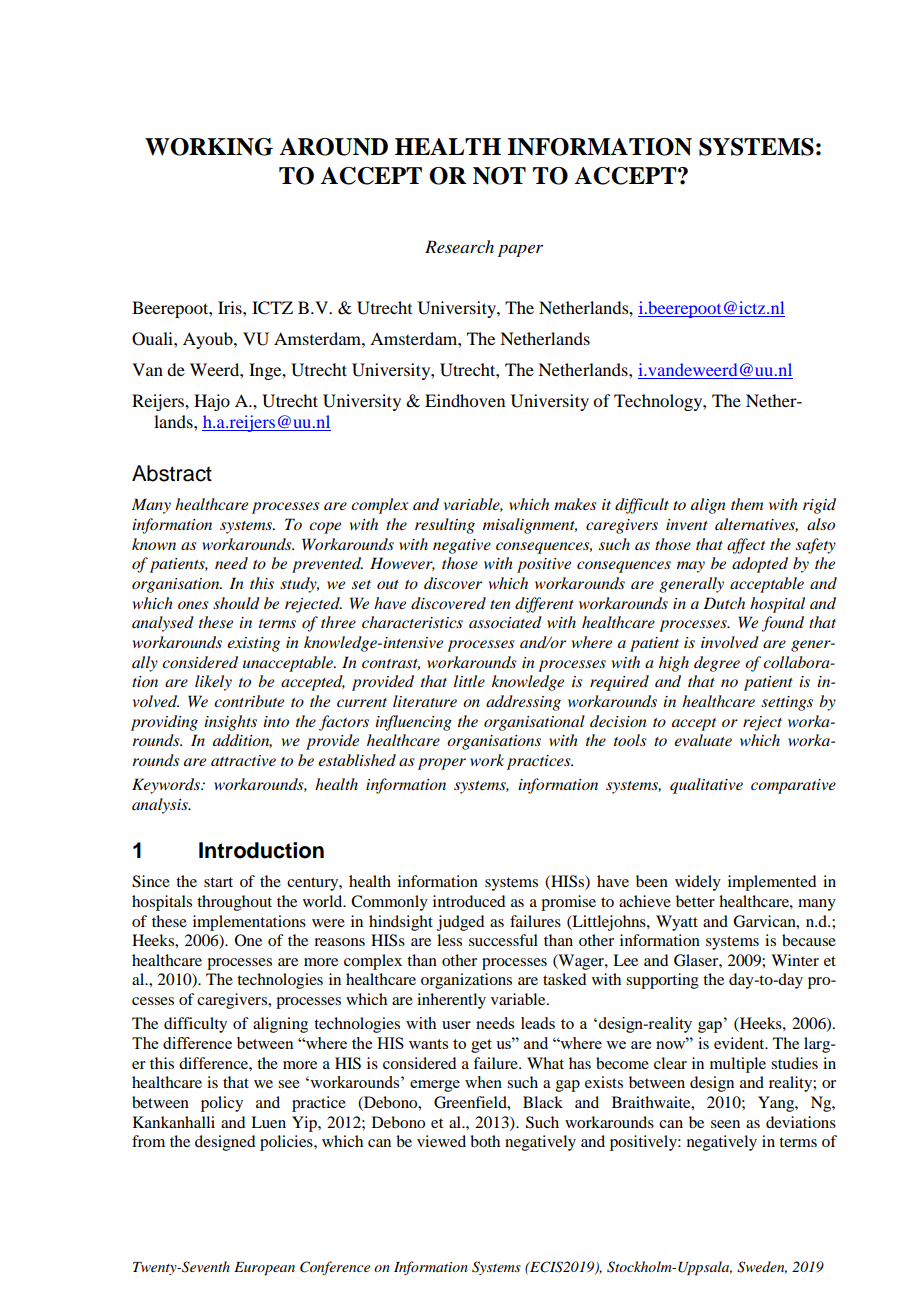 The height and width of the screenshot is (1308, 924). What do you see at coordinates (264, 1269) in the screenshot?
I see `European` at bounding box center [264, 1269].
